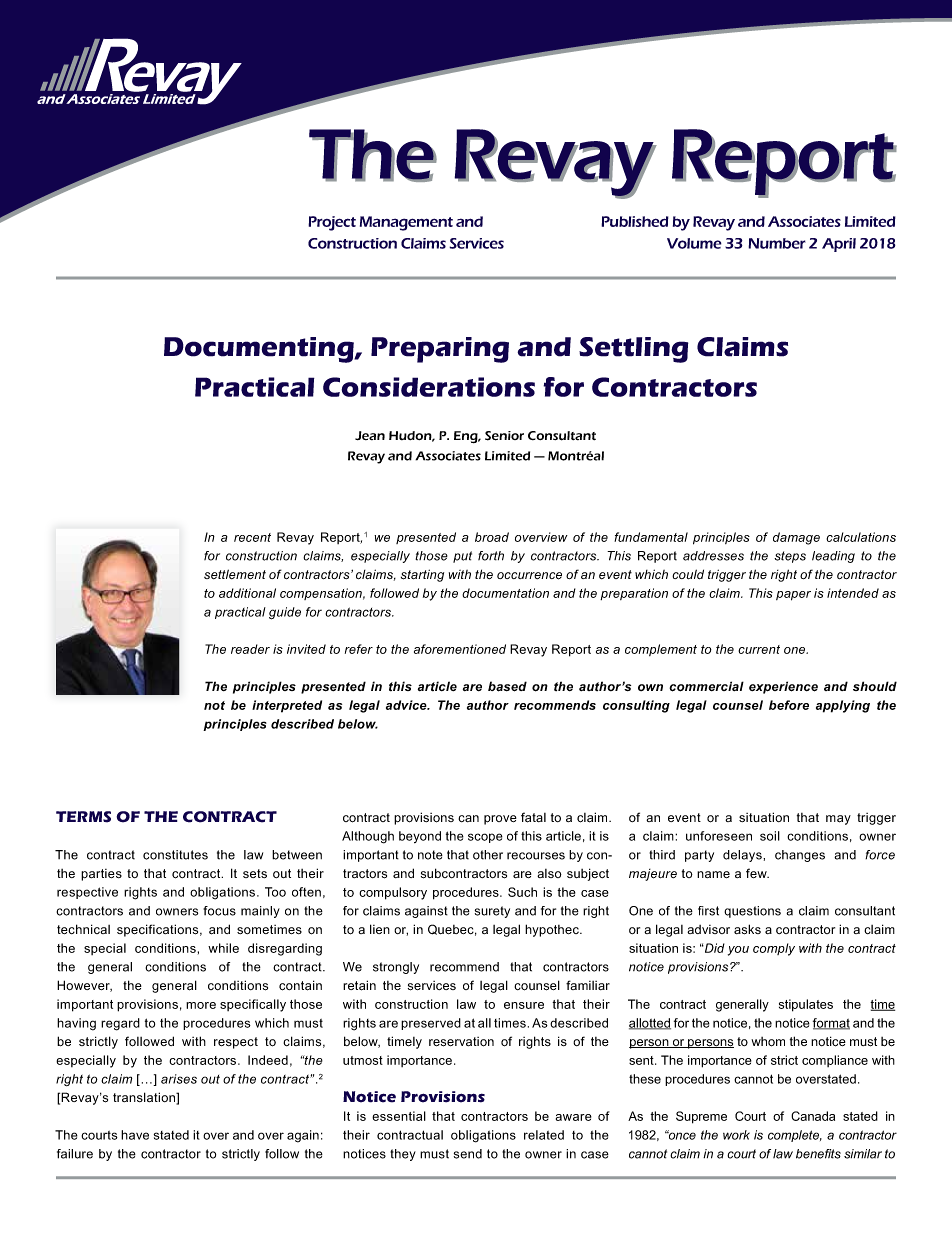 This screenshot has width=952, height=1233. Describe the element at coordinates (135, 1135) in the screenshot. I see `have` at that location.
